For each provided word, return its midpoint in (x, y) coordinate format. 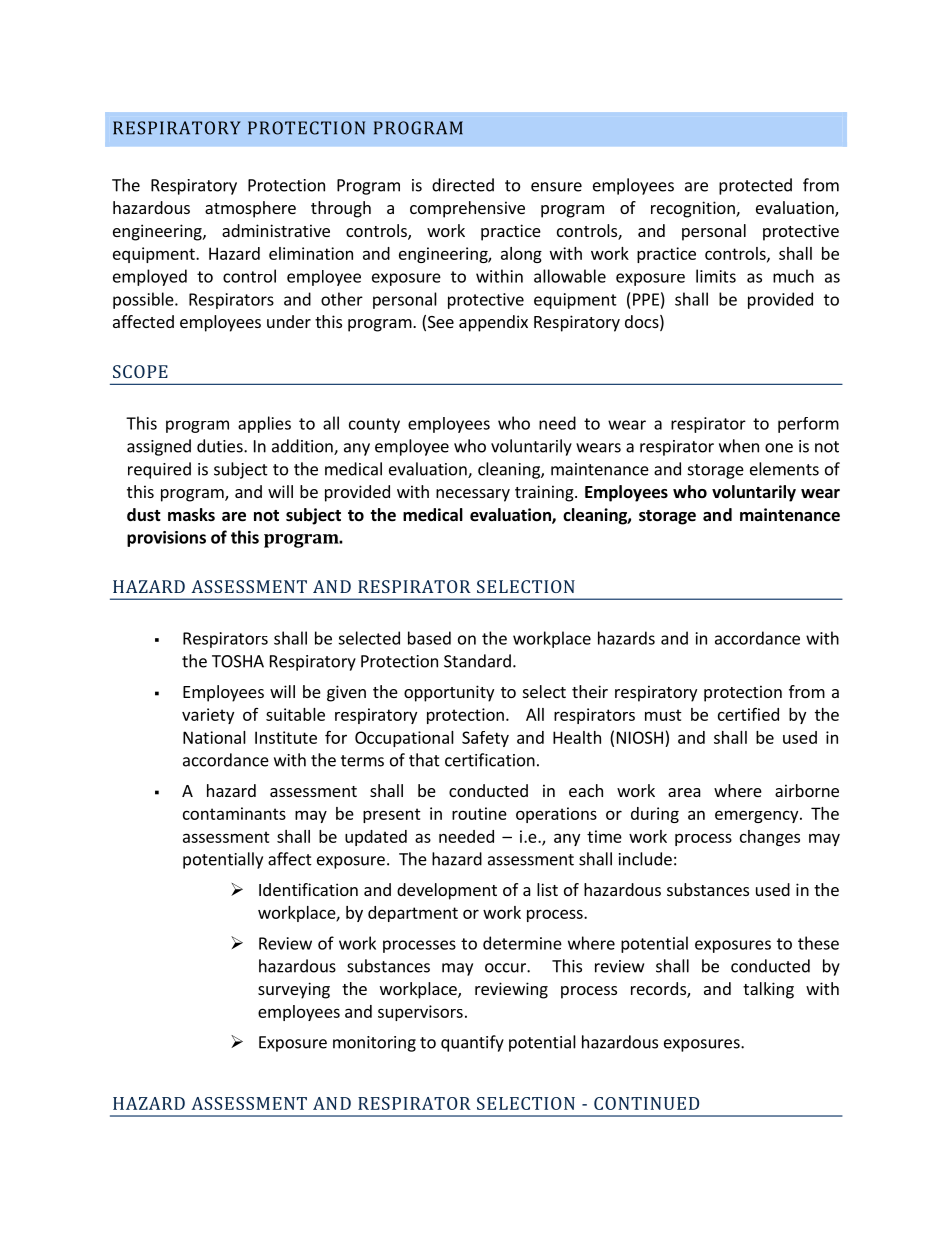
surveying (294, 990)
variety (208, 716)
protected (755, 186)
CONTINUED (646, 1103)
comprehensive (467, 209)
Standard (477, 661)
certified (748, 714)
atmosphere (250, 209)
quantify (472, 1043)
